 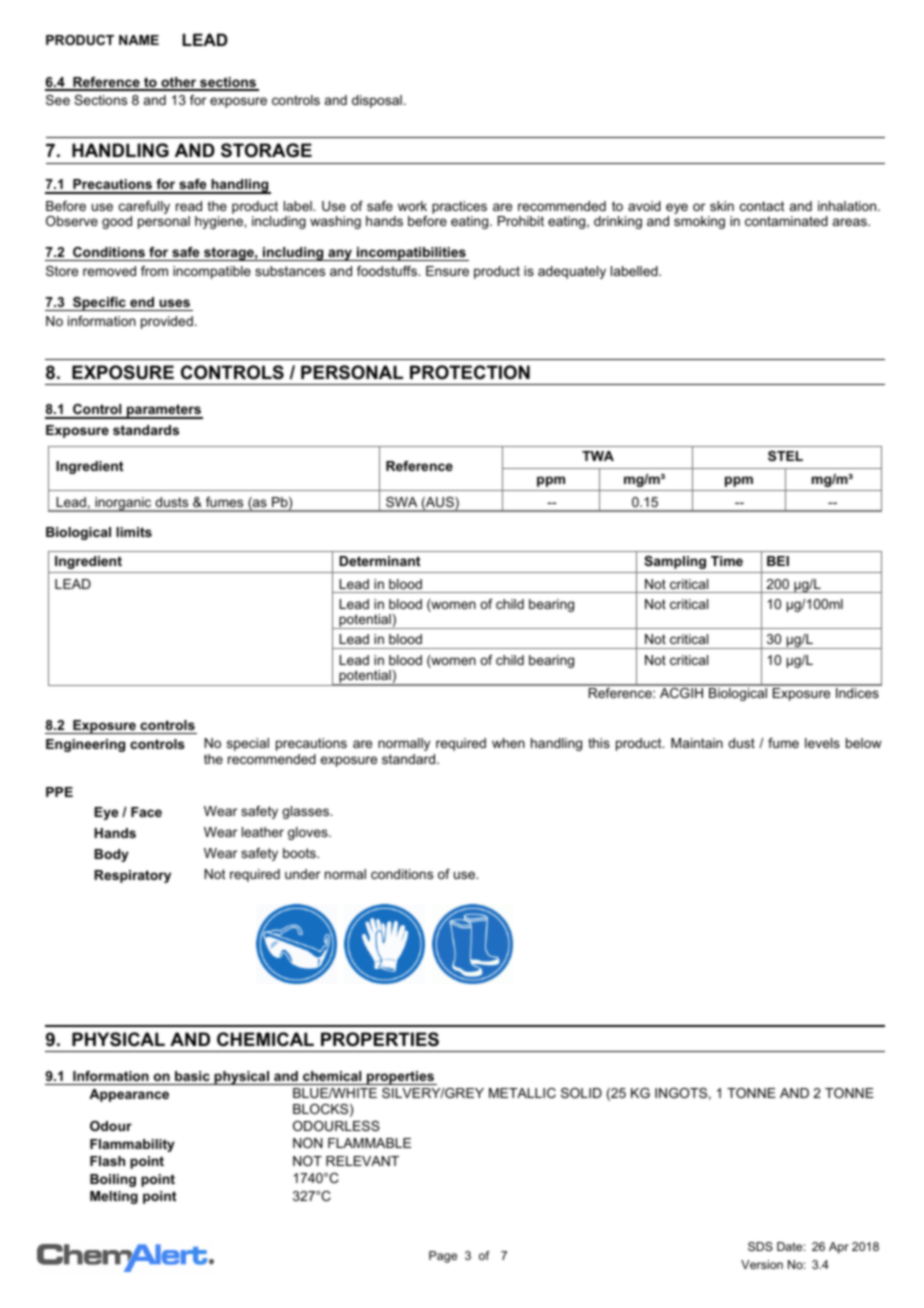 What do you see at coordinates (760, 1246) in the screenshot?
I see `SDS` at bounding box center [760, 1246].
